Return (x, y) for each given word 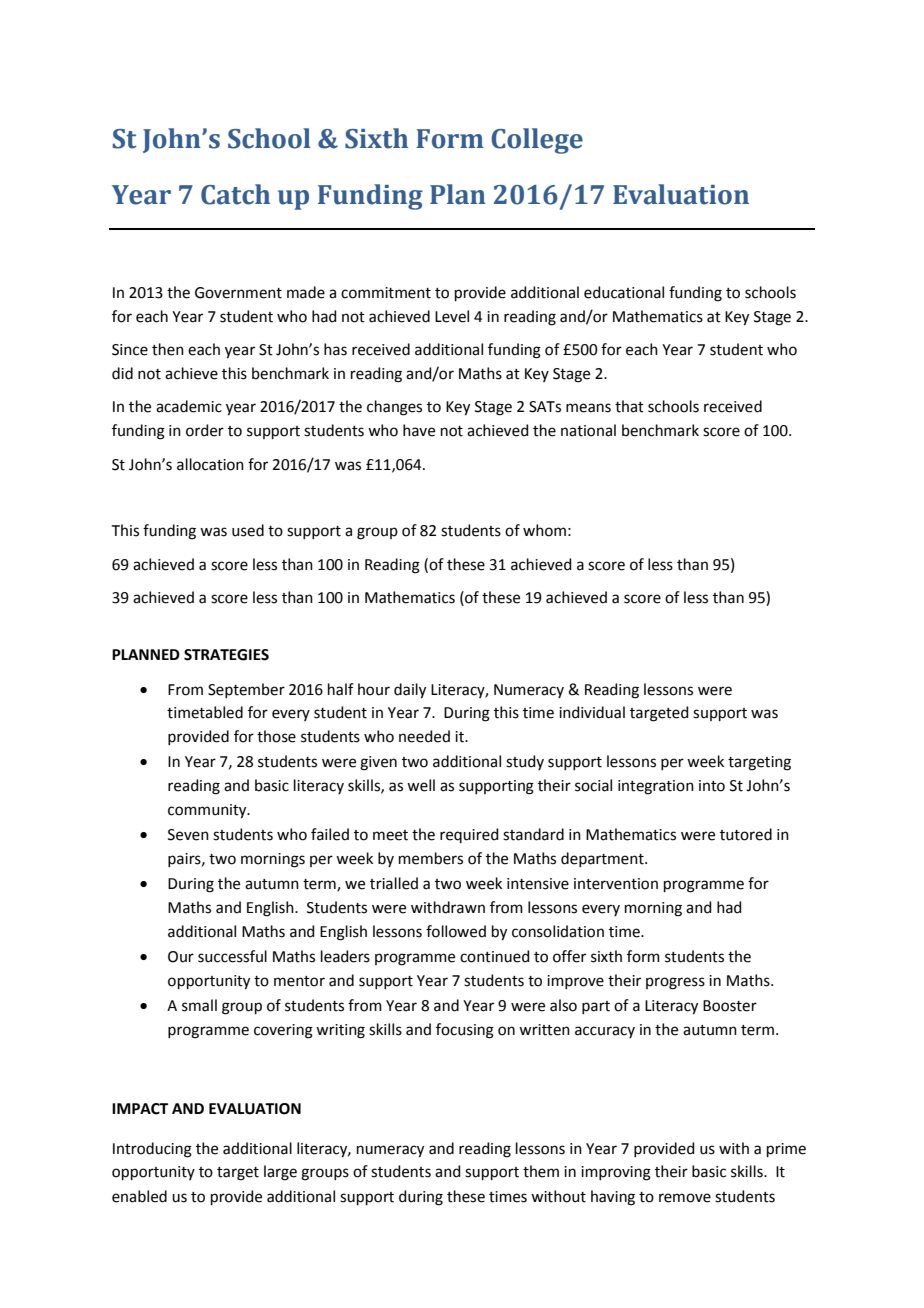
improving (616, 1173)
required (469, 835)
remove (685, 1198)
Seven (188, 835)
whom (544, 530)
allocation (210, 464)
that (629, 406)
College (537, 141)
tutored (746, 834)
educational (624, 292)
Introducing (152, 1150)
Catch (235, 194)
